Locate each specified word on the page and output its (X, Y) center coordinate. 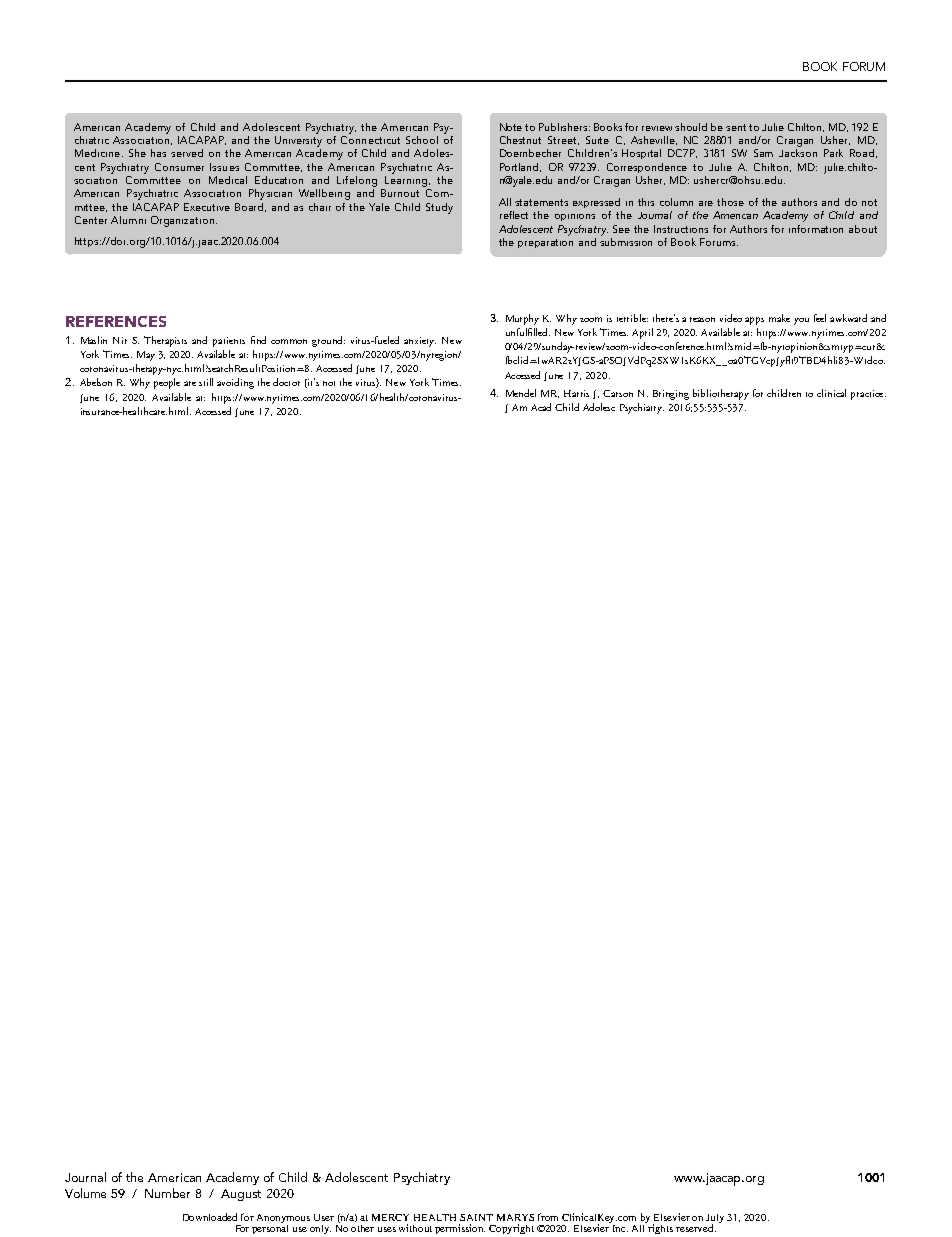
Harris (576, 393)
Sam (763, 153)
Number (167, 1193)
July (717, 1220)
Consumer (179, 167)
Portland (520, 167)
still (206, 382)
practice (868, 395)
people (167, 383)
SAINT (476, 1217)
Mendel (521, 393)
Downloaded (210, 1217)
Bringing (671, 395)
